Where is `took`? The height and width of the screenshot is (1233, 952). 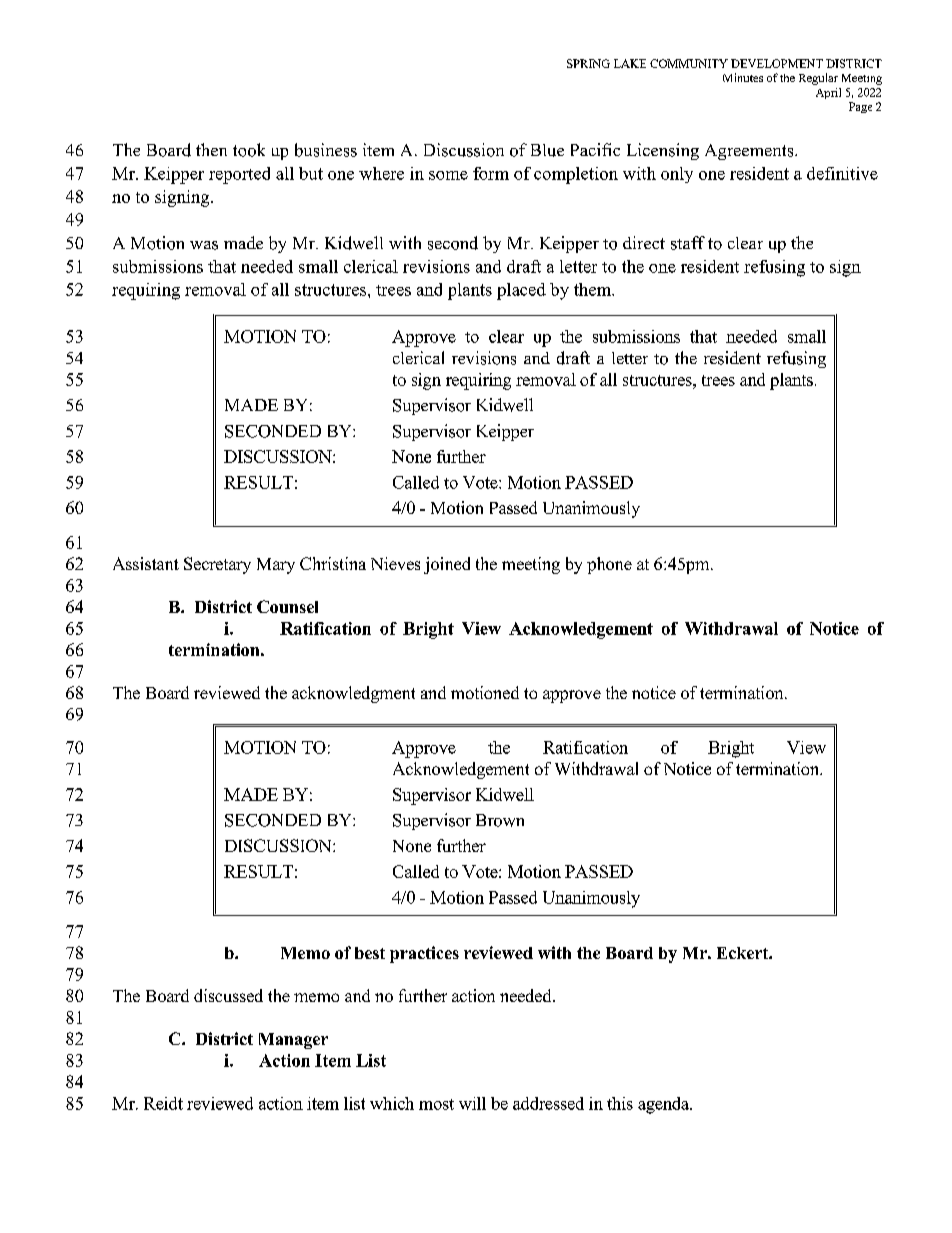
took is located at coordinates (249, 150).
